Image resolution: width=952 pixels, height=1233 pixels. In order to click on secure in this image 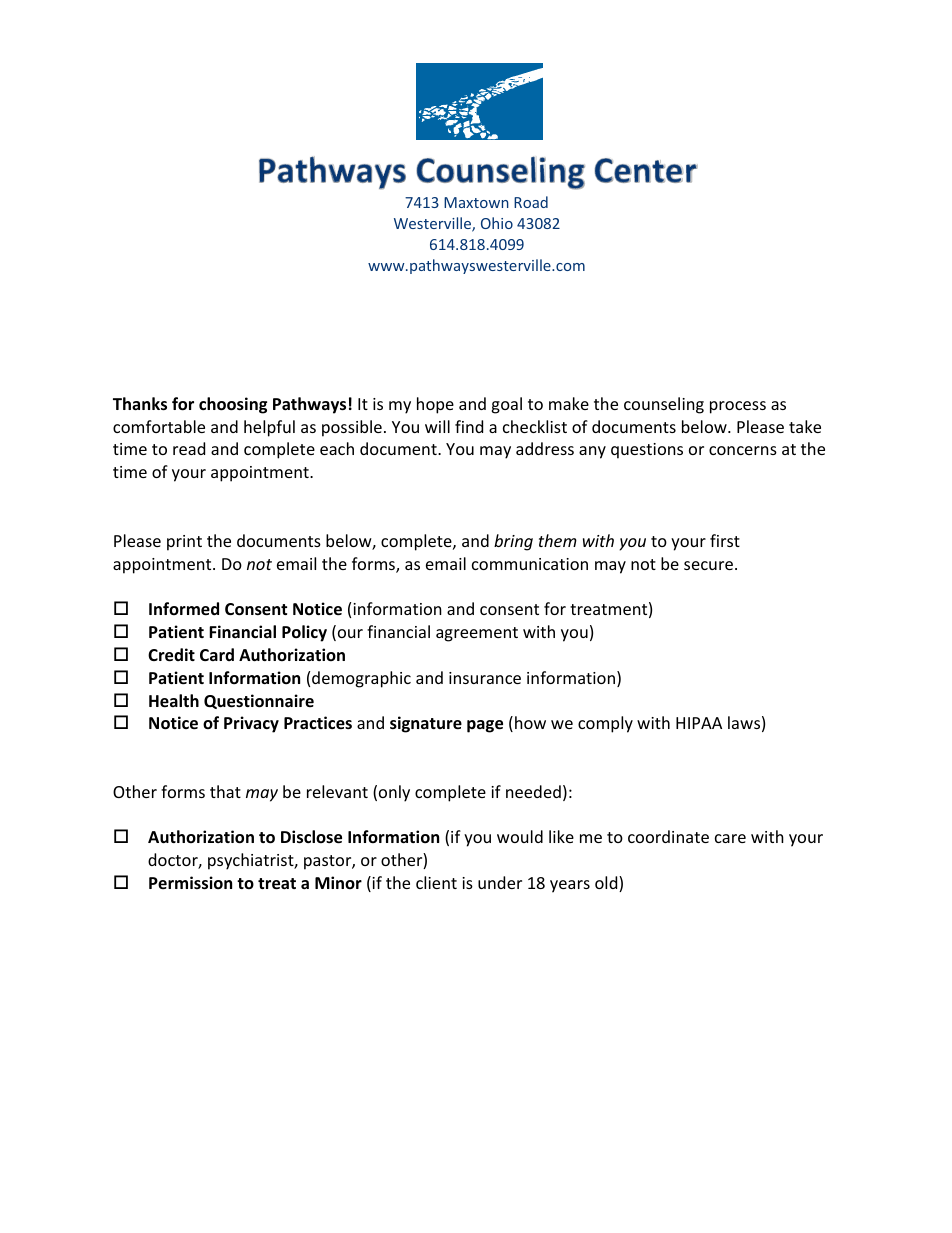, I will do `click(708, 565)`.
